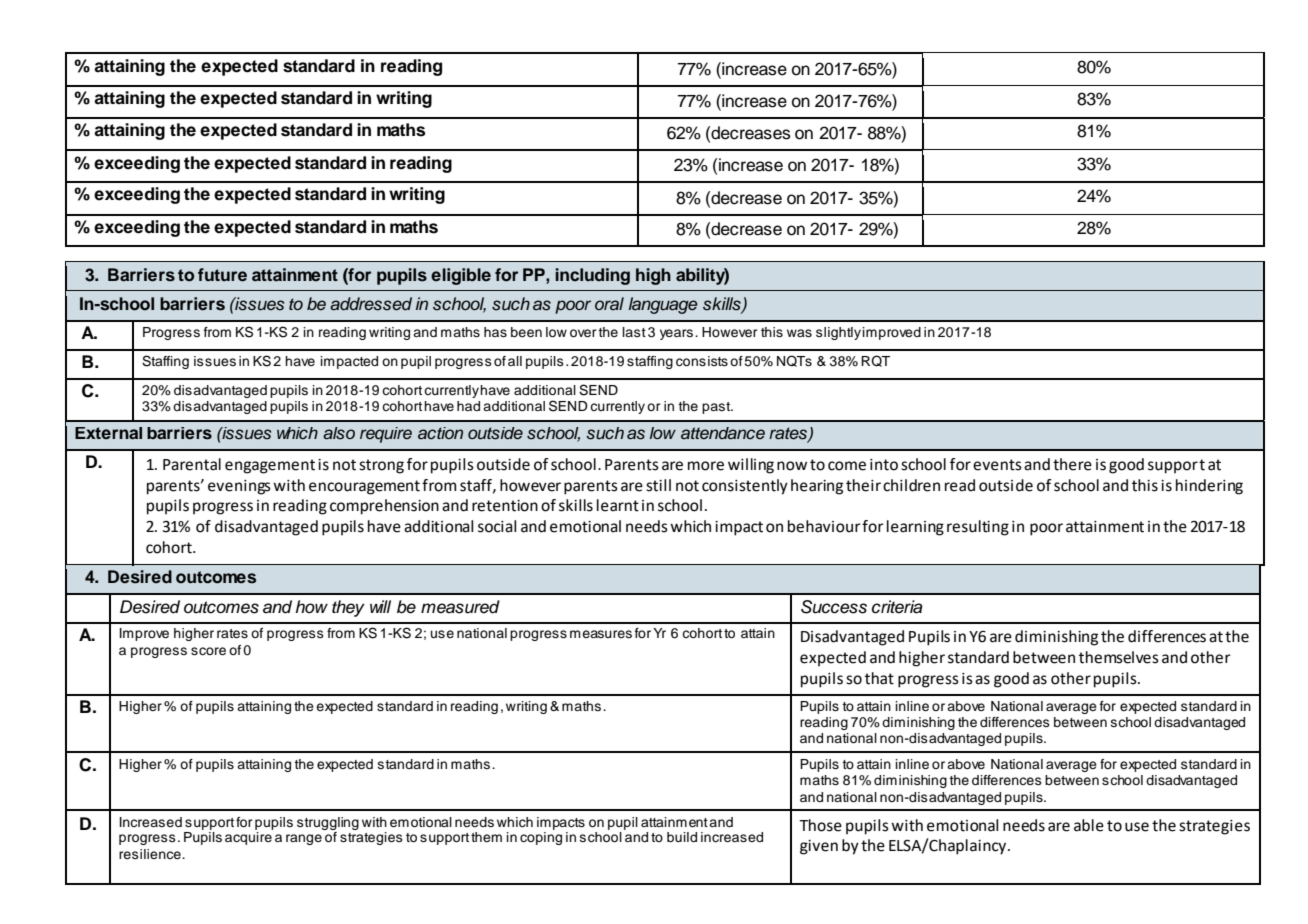 The height and width of the image is (924, 1308). Describe the element at coordinates (248, 838) in the image. I see `acquire` at that location.
